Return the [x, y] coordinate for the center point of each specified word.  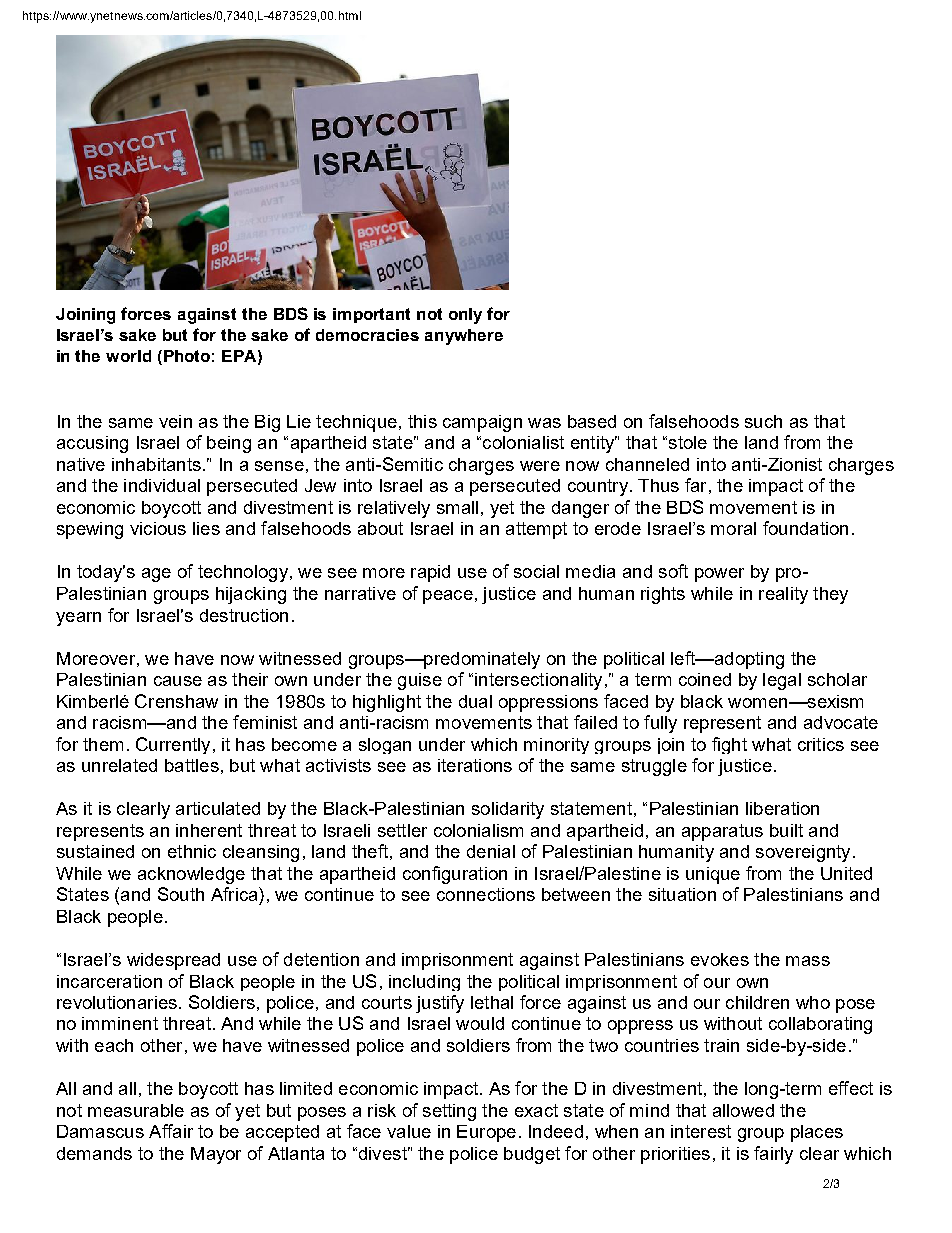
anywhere [464, 337]
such [763, 421]
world [128, 356]
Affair [171, 1131]
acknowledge [191, 875]
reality [783, 595]
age [156, 575]
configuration [455, 875]
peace [448, 597]
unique [713, 875]
